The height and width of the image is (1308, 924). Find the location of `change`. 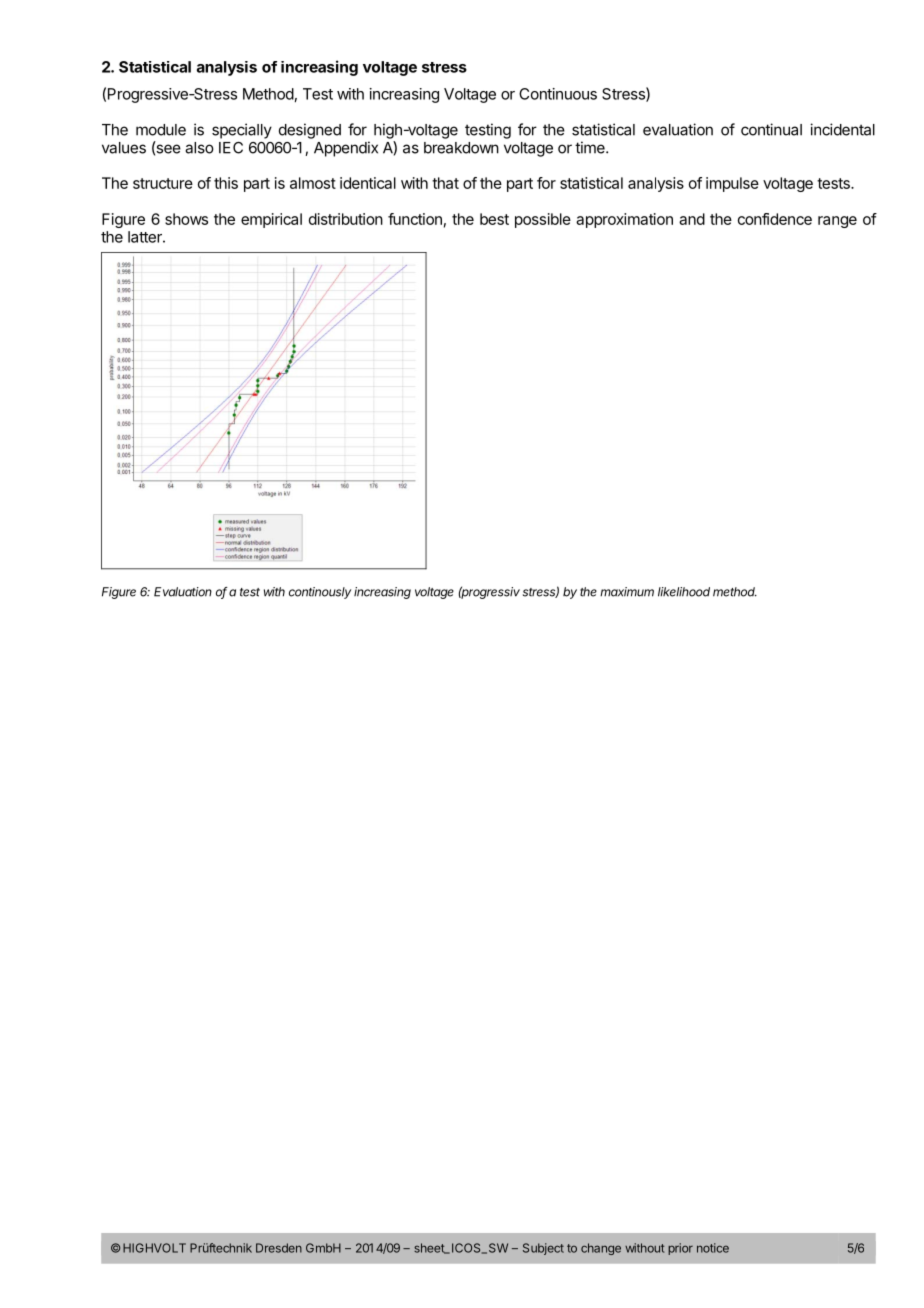

change is located at coordinates (601, 1249).
